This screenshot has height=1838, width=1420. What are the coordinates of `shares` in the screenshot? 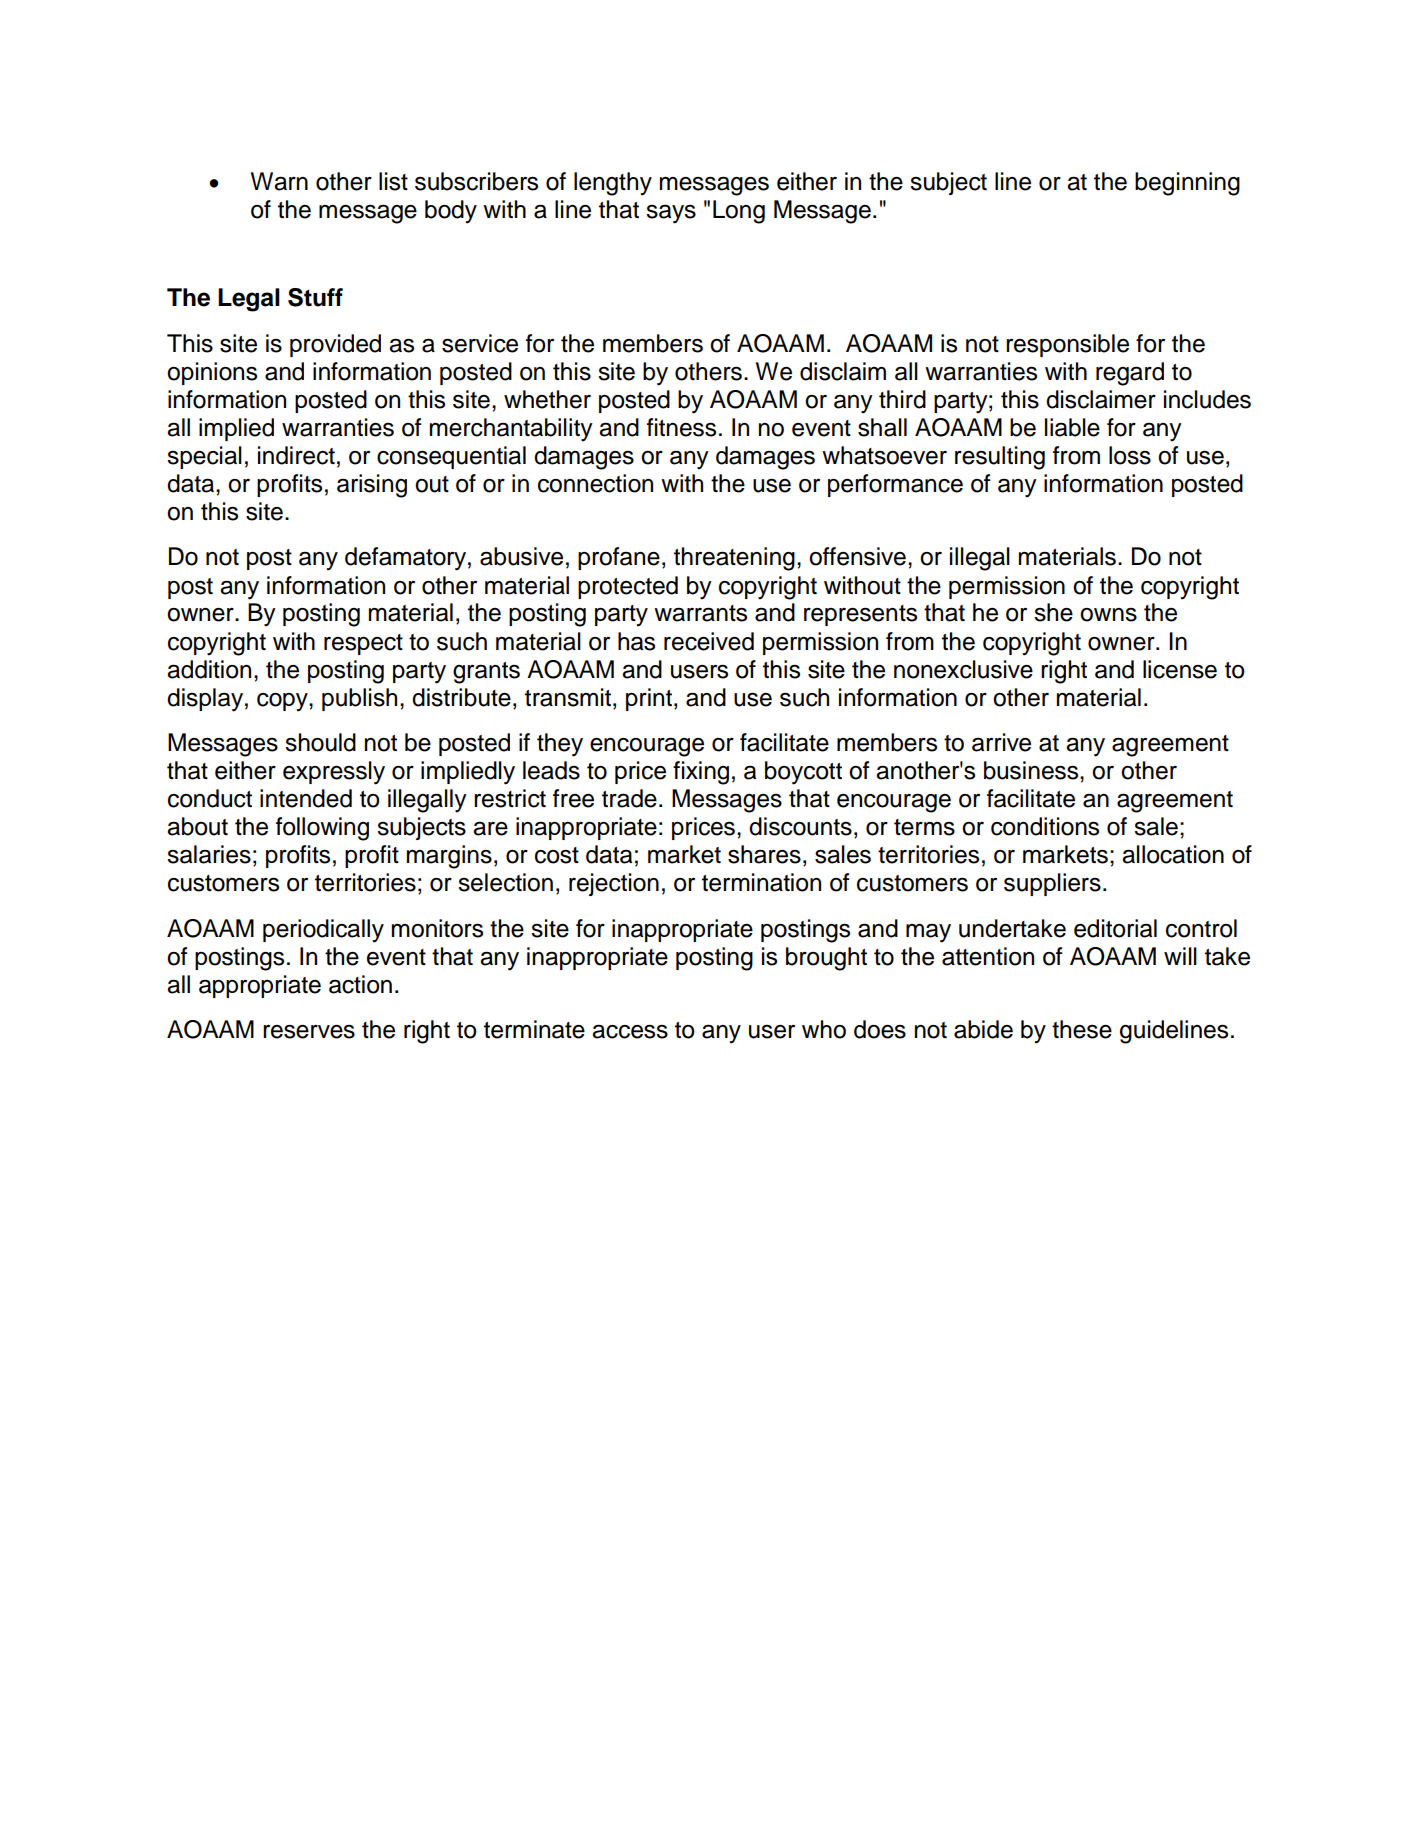 It's located at (764, 854).
